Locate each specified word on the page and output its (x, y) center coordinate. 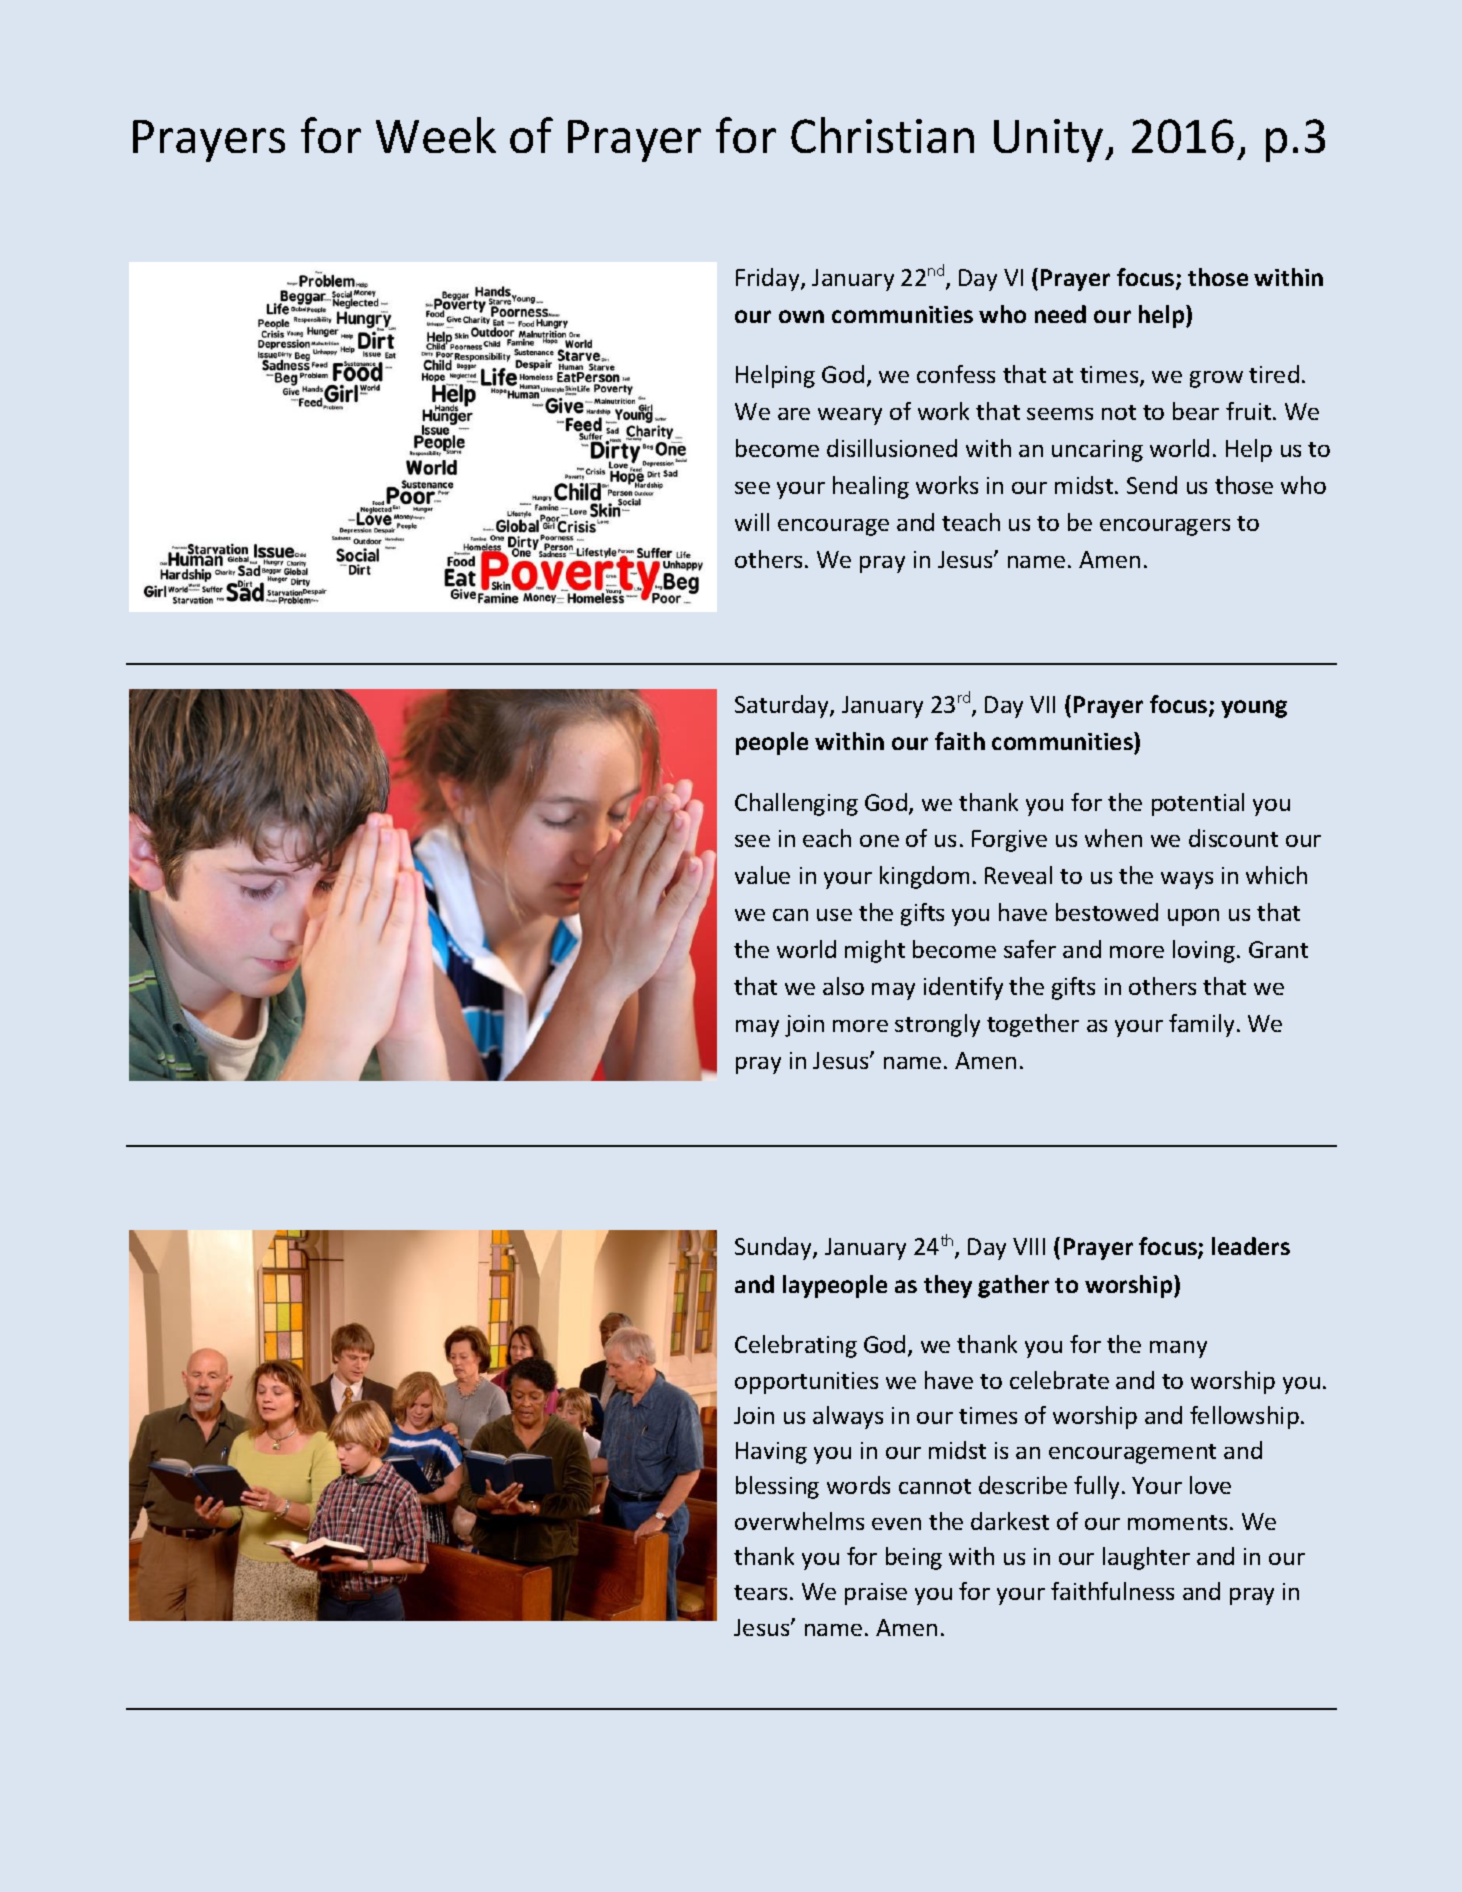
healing (871, 487)
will (752, 522)
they (948, 1286)
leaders (1251, 1246)
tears (760, 1592)
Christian (882, 135)
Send (1152, 485)
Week (436, 135)
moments (1177, 1522)
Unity (1050, 140)
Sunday (774, 1248)
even (896, 1524)
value (762, 875)
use (834, 915)
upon (1193, 917)
